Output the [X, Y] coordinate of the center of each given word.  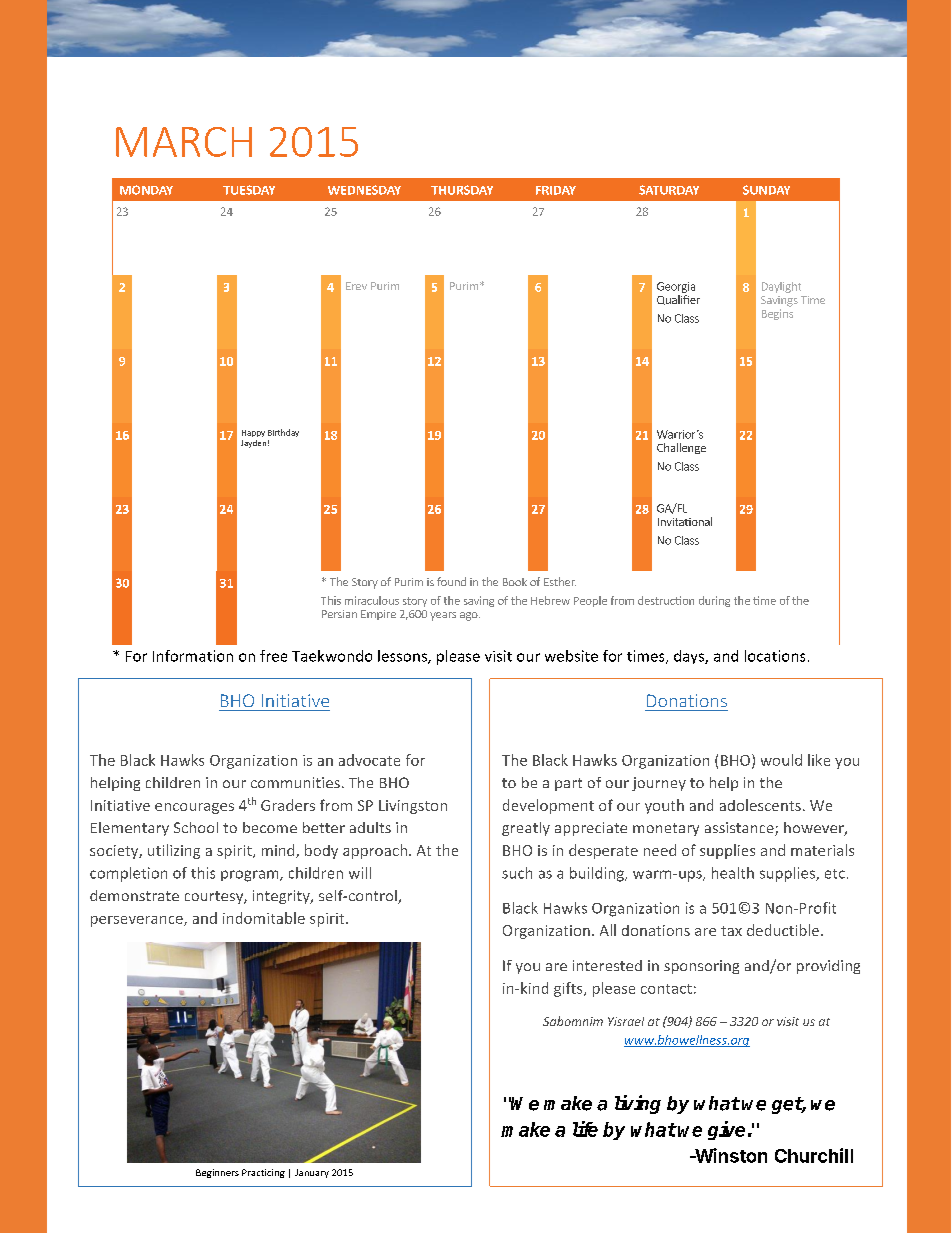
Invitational [685, 521]
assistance [740, 829]
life [585, 1129]
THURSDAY [462, 190]
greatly [526, 829]
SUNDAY [766, 190]
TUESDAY [249, 190]
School [196, 827]
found [451, 581]
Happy [253, 433]
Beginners [217, 1173]
